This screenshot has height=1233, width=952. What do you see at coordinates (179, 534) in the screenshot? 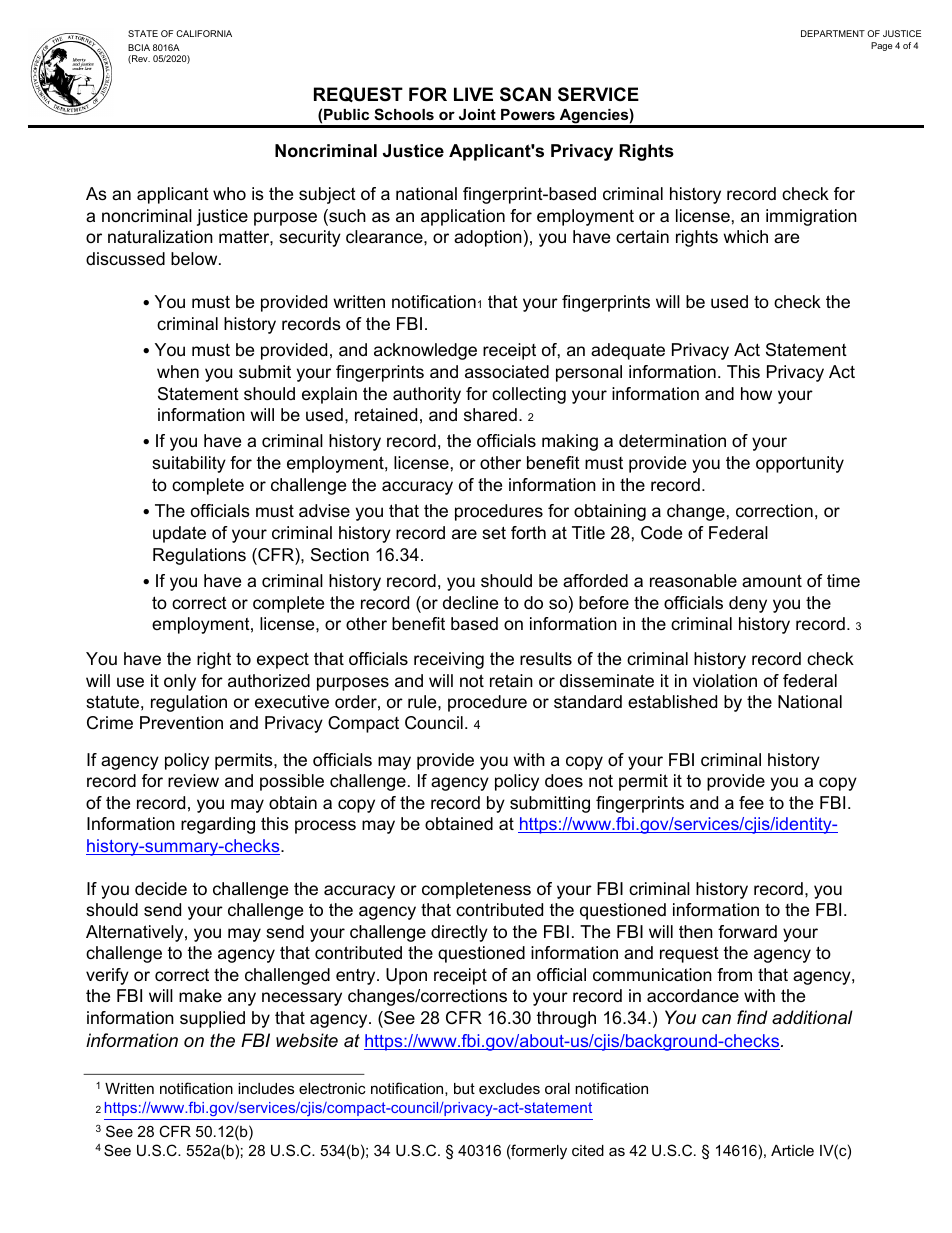
I see `update` at bounding box center [179, 534].
